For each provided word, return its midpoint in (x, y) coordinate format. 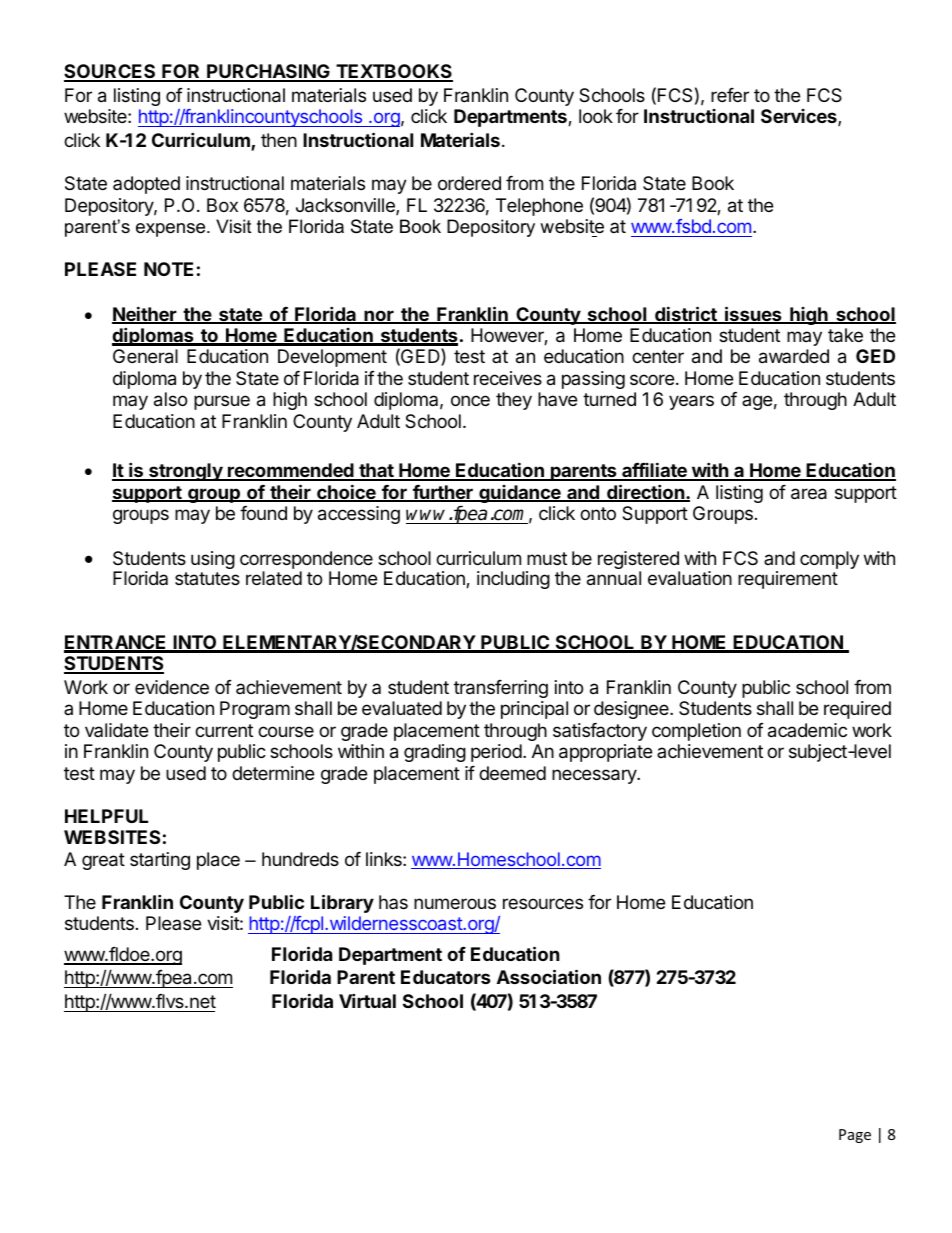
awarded (794, 356)
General (145, 356)
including (513, 580)
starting (160, 861)
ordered (469, 183)
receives (508, 378)
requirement (788, 580)
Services (800, 117)
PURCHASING (268, 73)
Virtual (367, 1000)
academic (807, 730)
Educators (446, 977)
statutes (207, 578)
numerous (455, 903)
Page (855, 1136)
